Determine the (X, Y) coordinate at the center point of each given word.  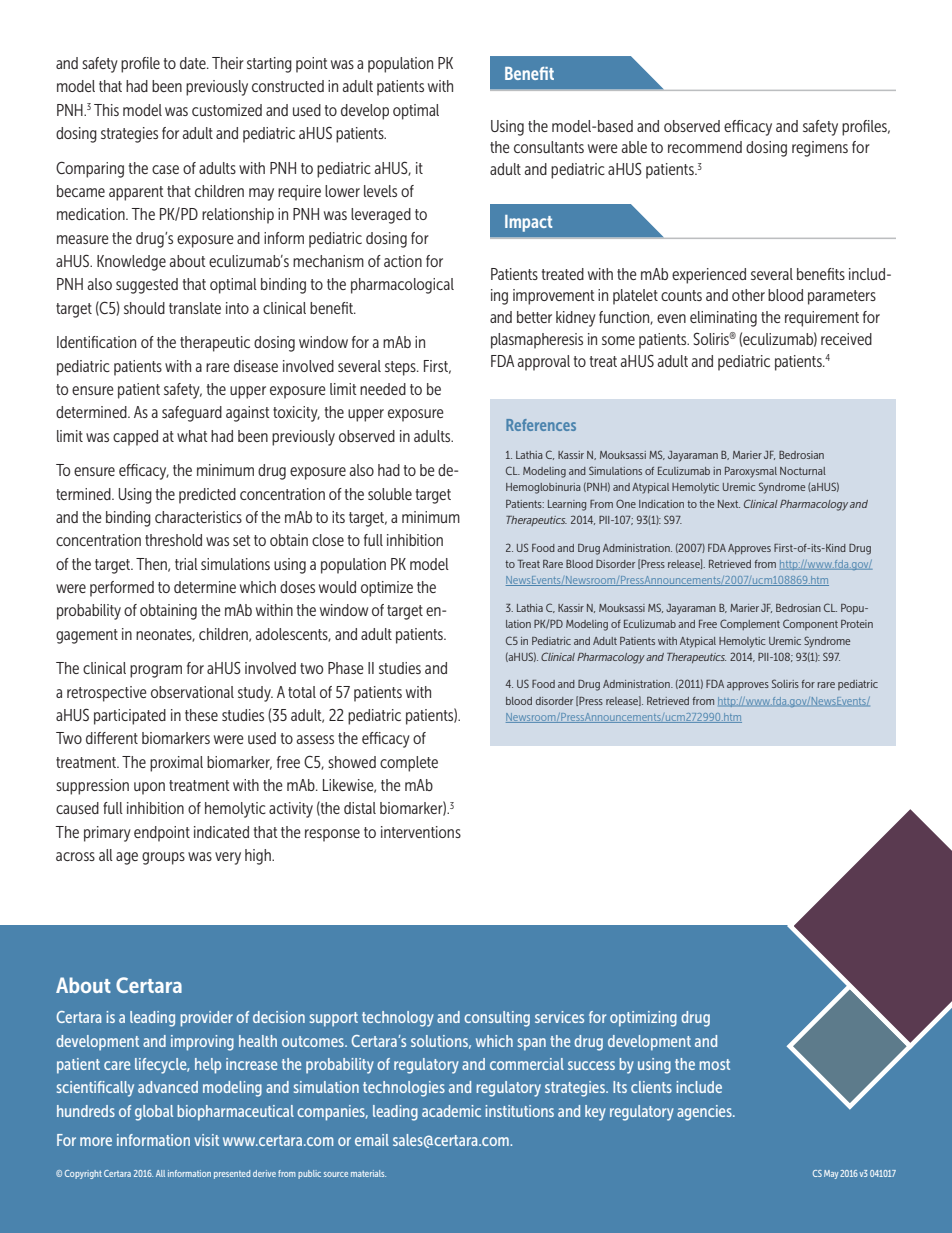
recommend (705, 147)
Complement (750, 624)
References (541, 425)
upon (149, 788)
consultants (549, 147)
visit (206, 1140)
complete (409, 764)
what (192, 436)
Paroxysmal (751, 472)
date (194, 63)
